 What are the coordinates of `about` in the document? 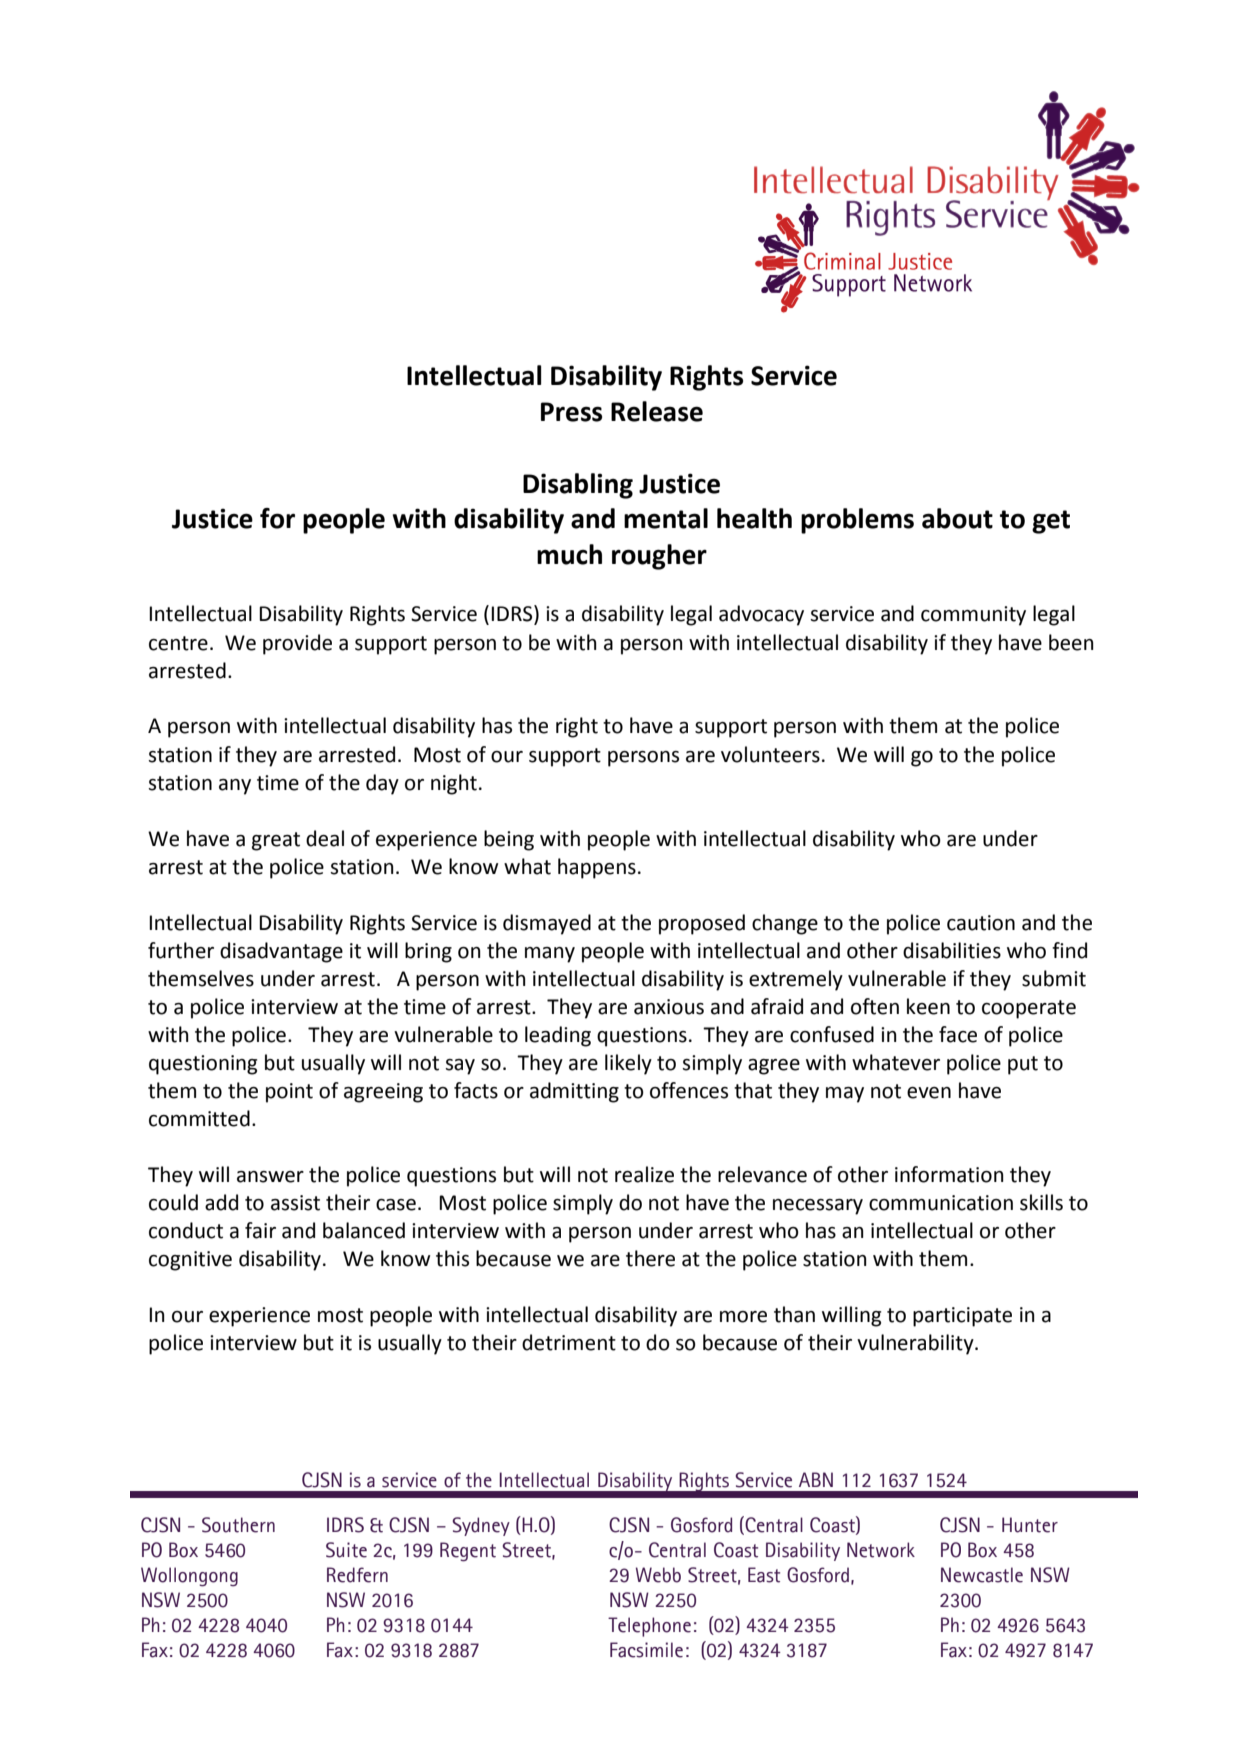 It's located at (957, 518).
